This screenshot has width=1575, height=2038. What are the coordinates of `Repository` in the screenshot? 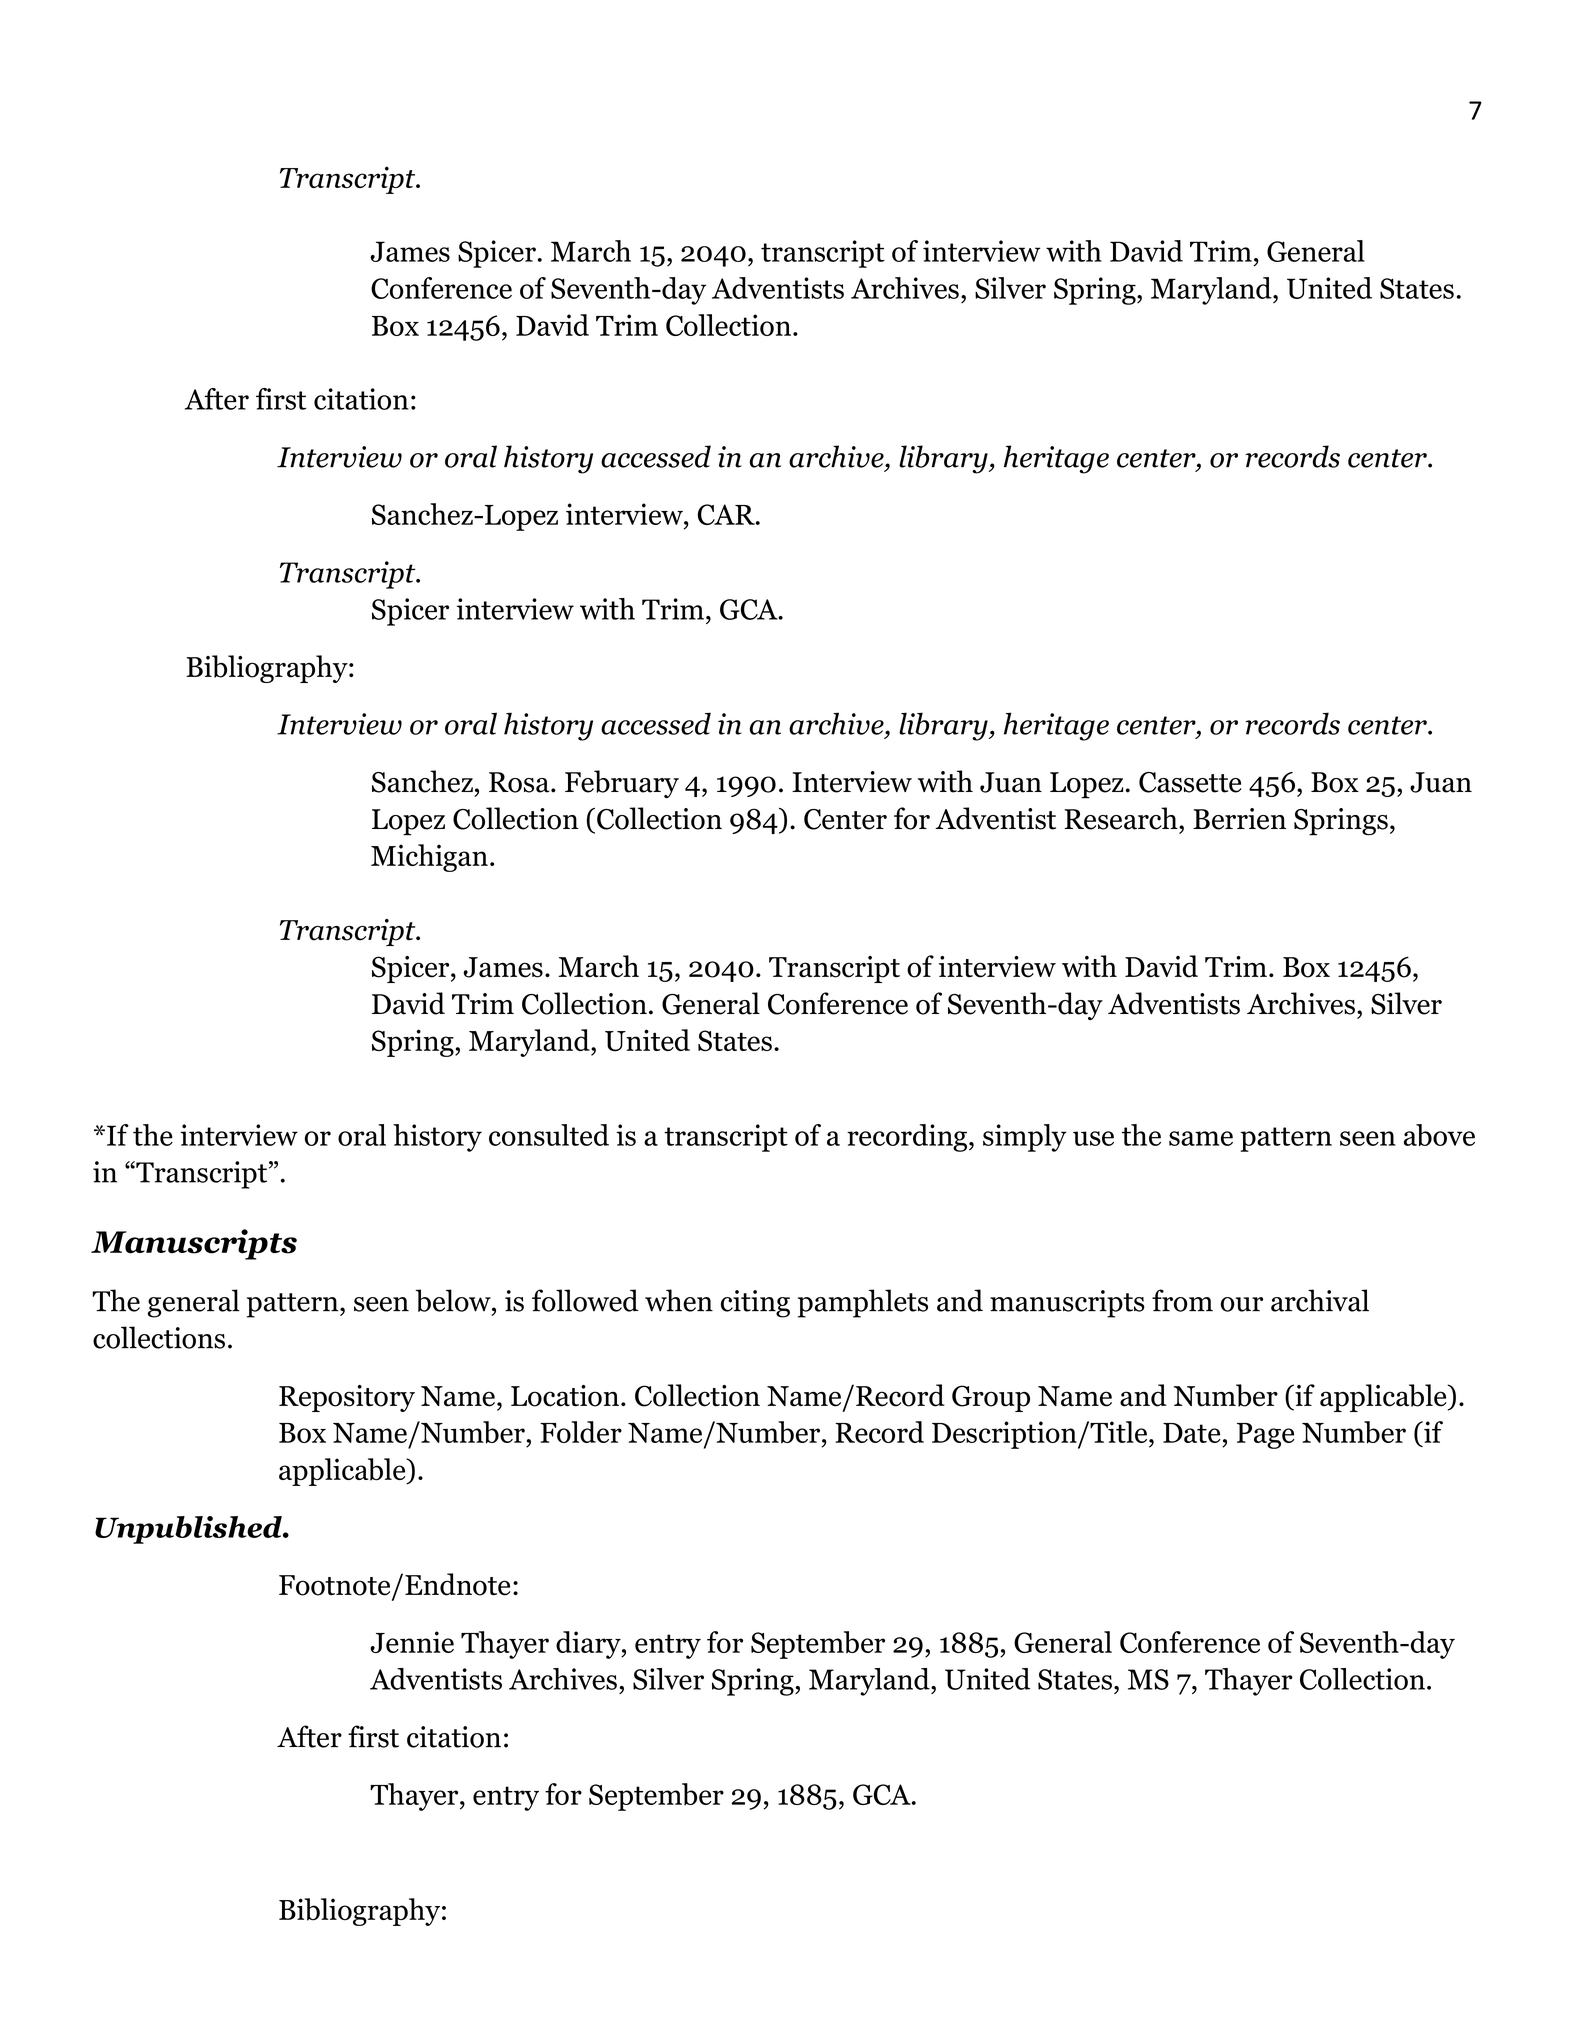 It's located at (347, 1398).
